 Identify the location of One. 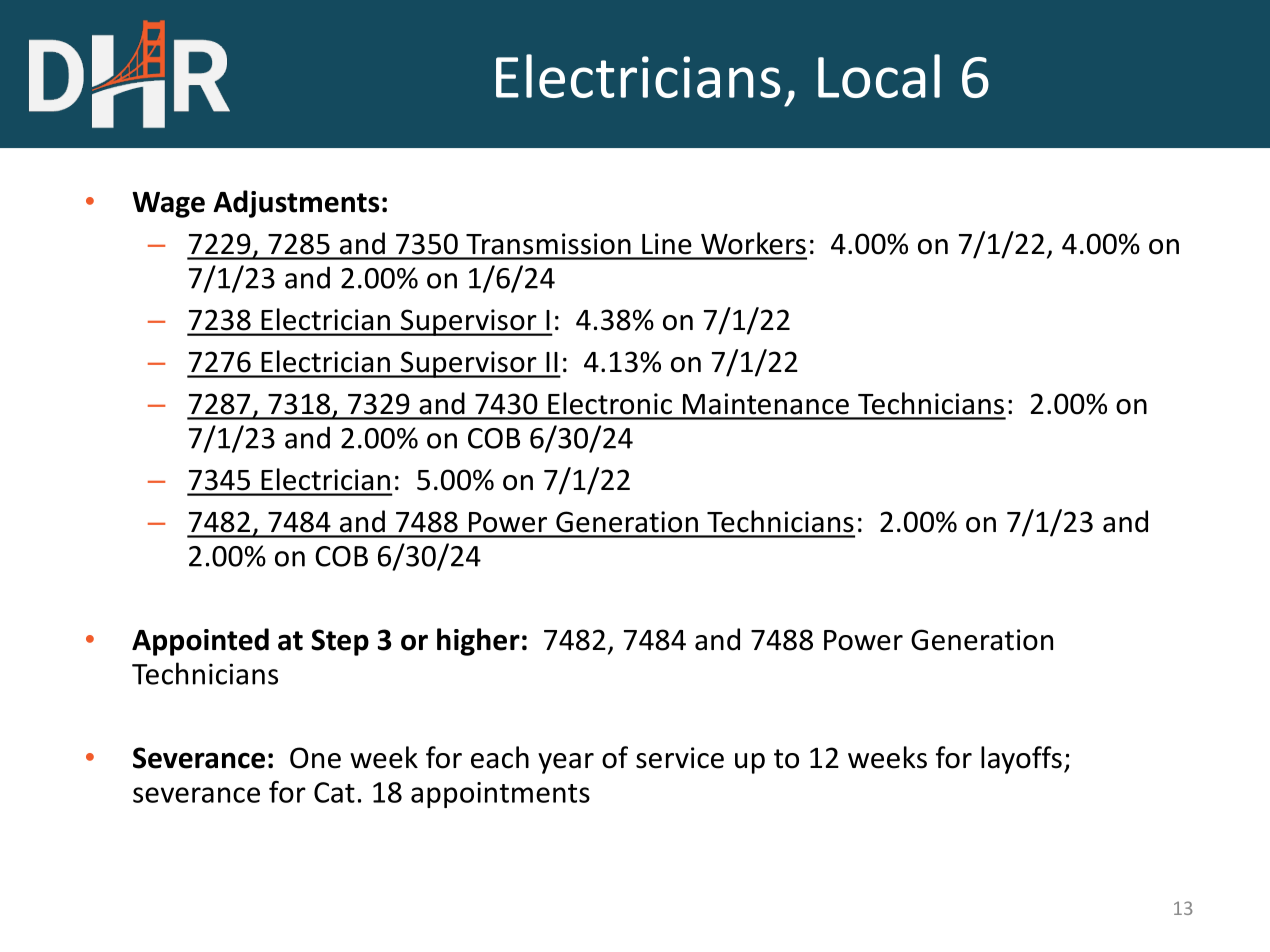
(315, 758).
